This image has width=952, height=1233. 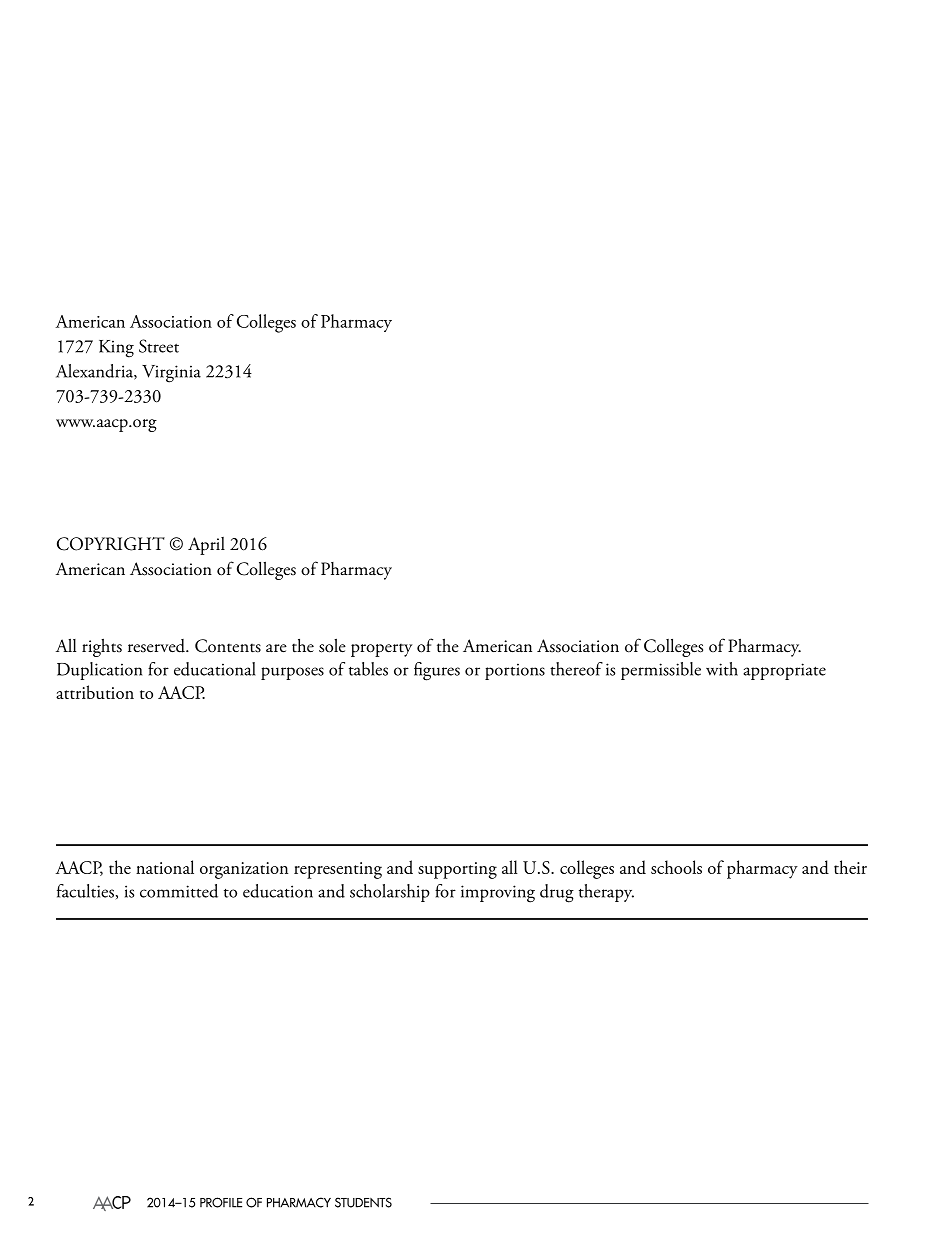 What do you see at coordinates (381, 650) in the image?
I see `property` at bounding box center [381, 650].
